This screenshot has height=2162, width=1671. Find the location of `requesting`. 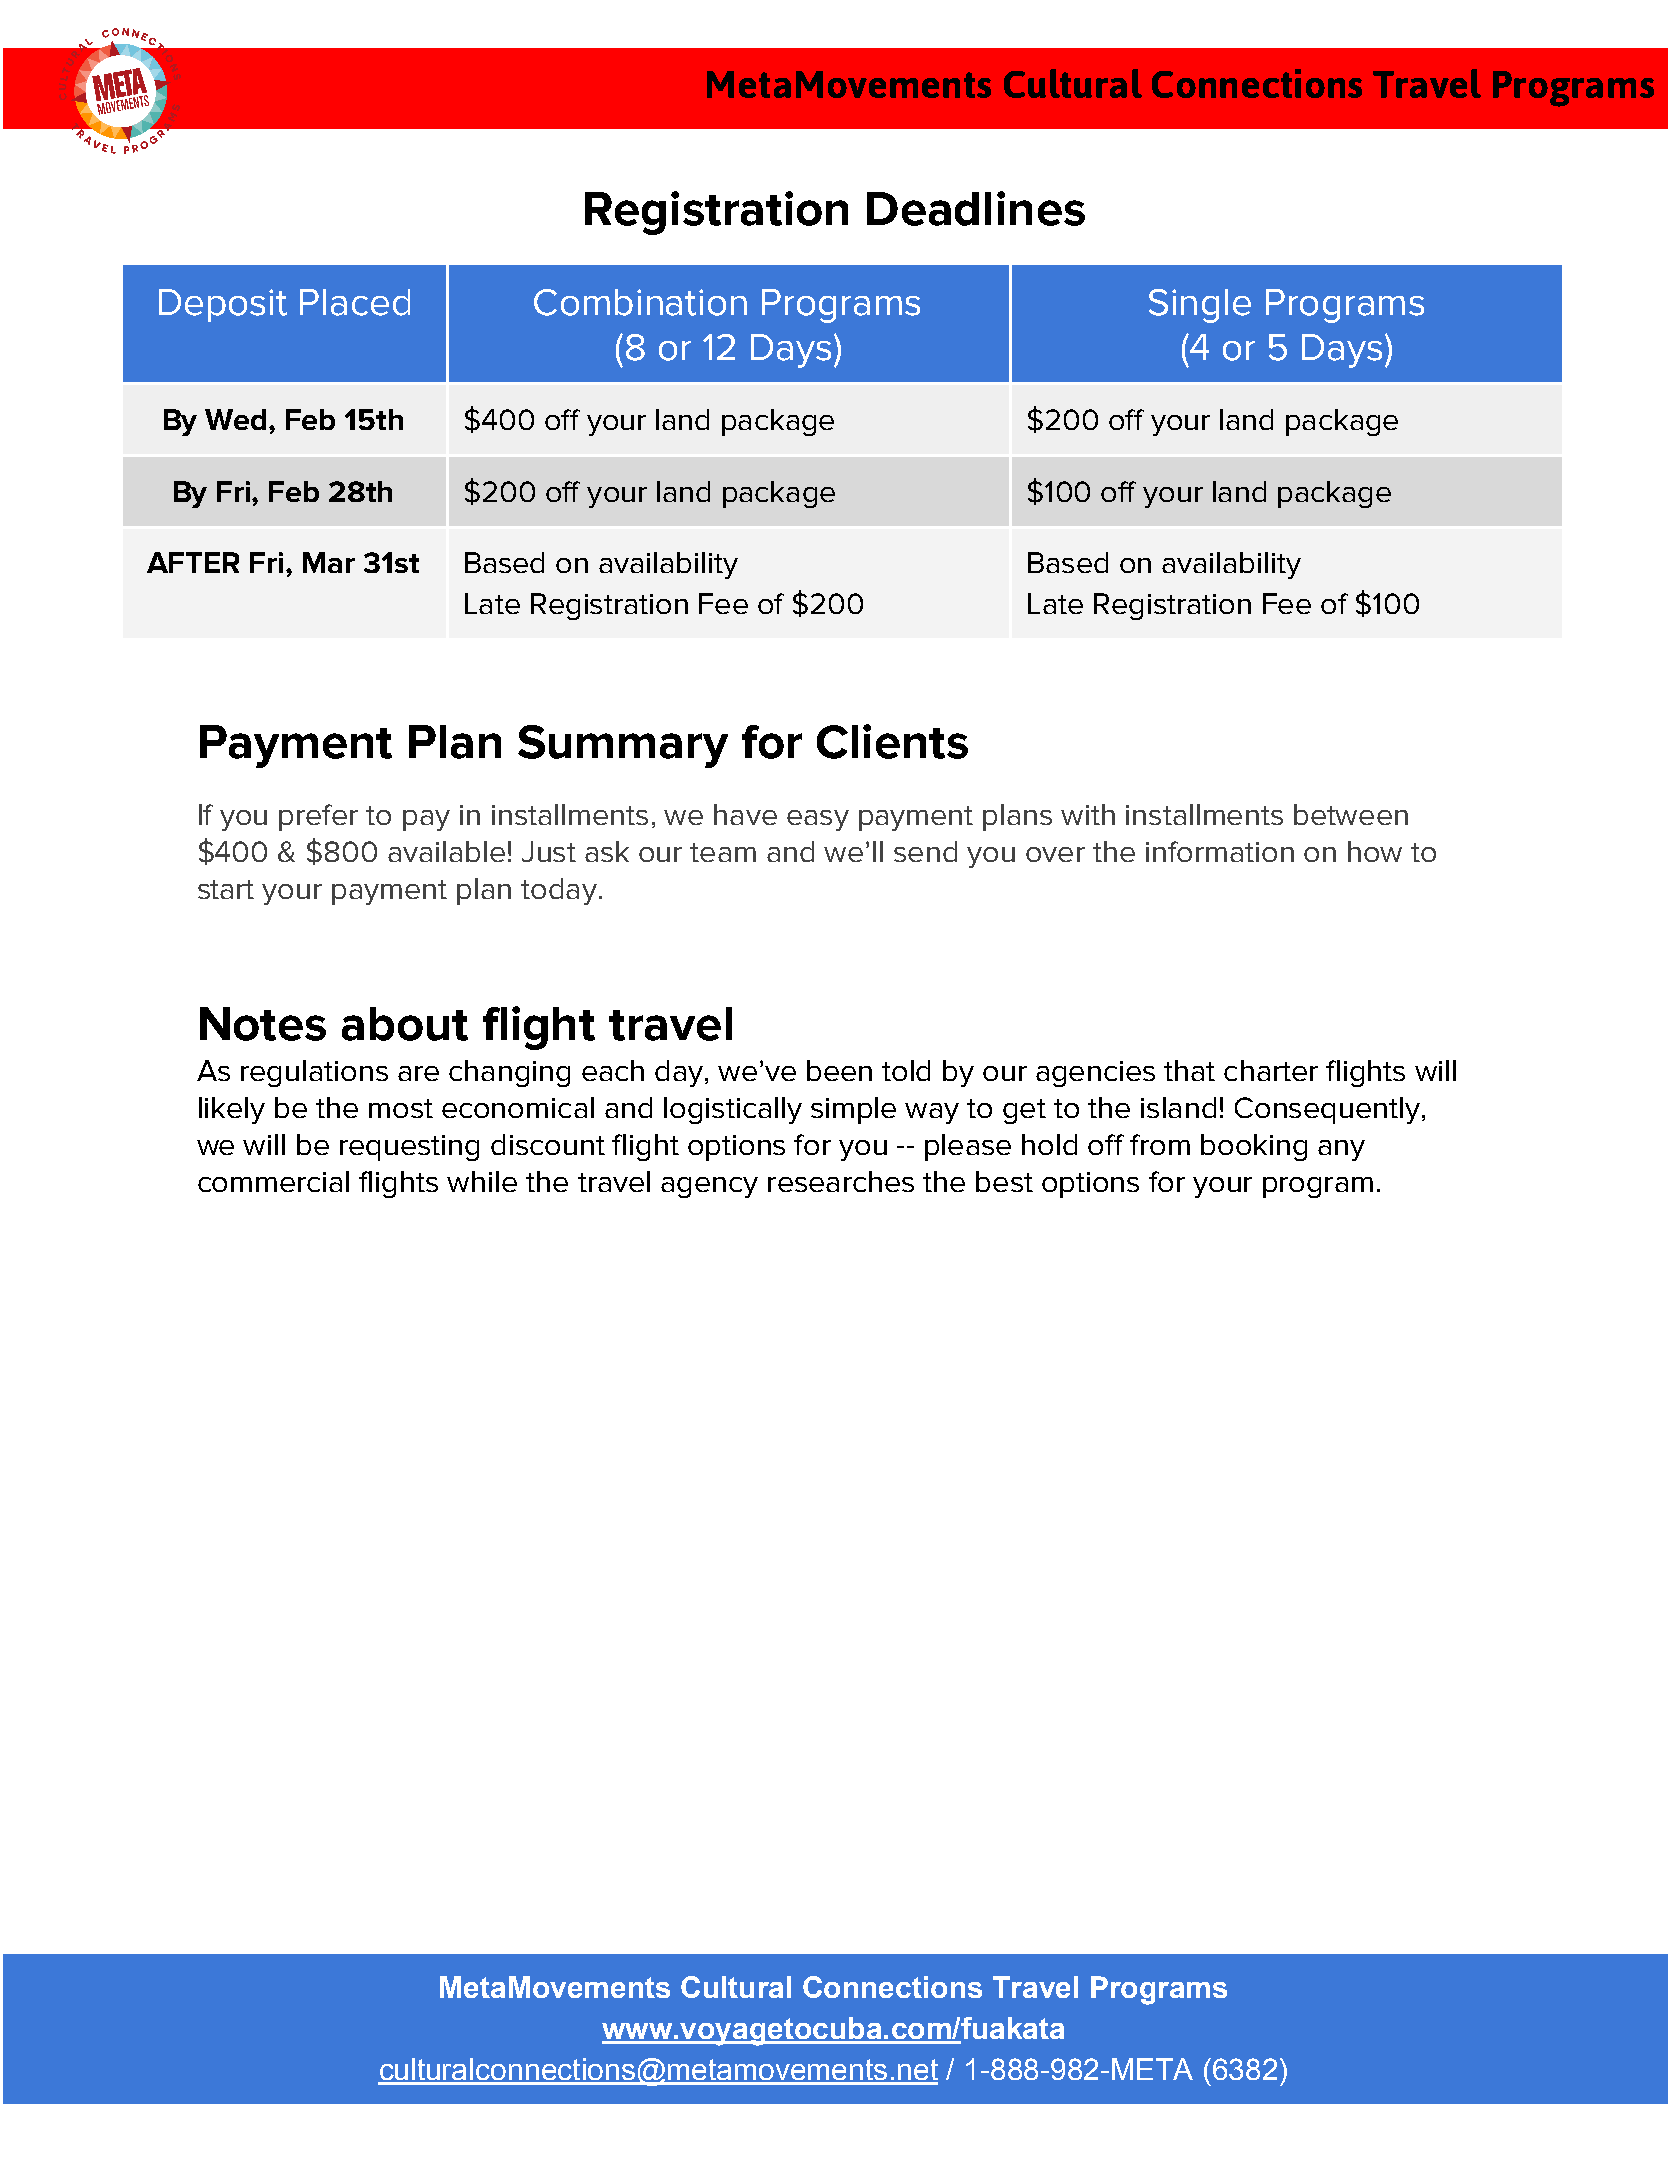

requesting is located at coordinates (409, 1148).
